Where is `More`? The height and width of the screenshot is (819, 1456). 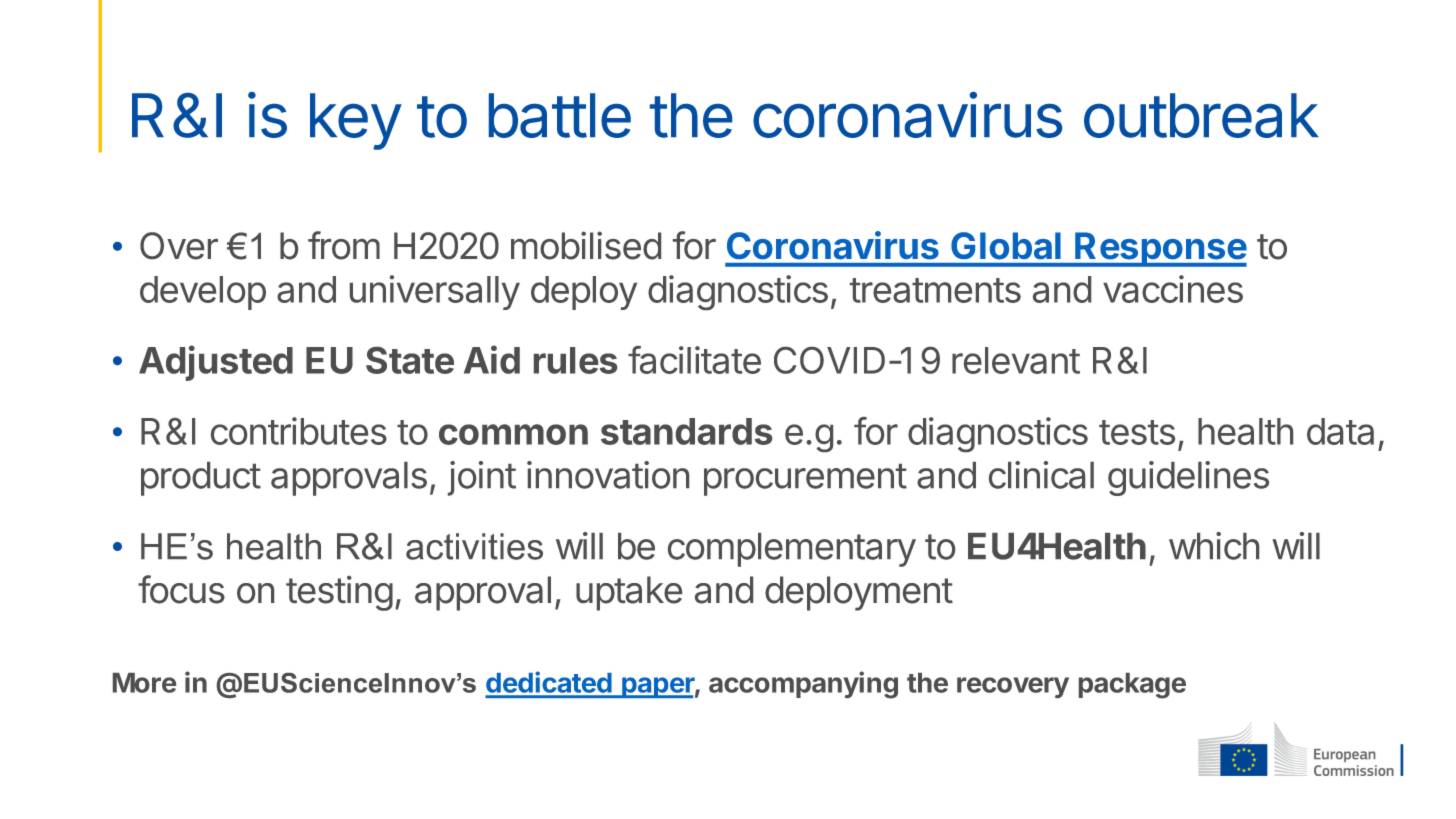 More is located at coordinates (144, 683).
